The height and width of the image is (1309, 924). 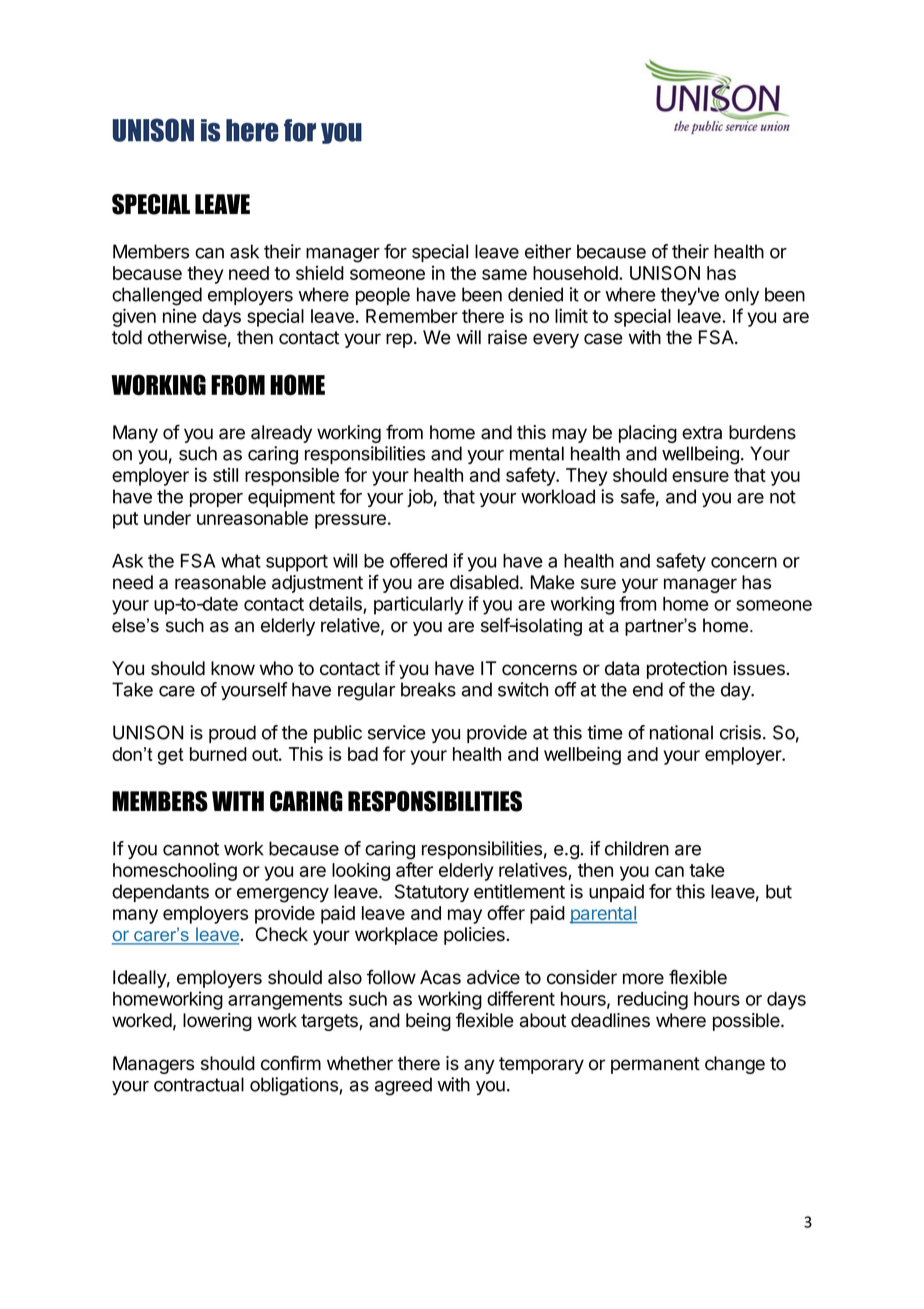 What do you see at coordinates (157, 296) in the image?
I see `challenged` at bounding box center [157, 296].
